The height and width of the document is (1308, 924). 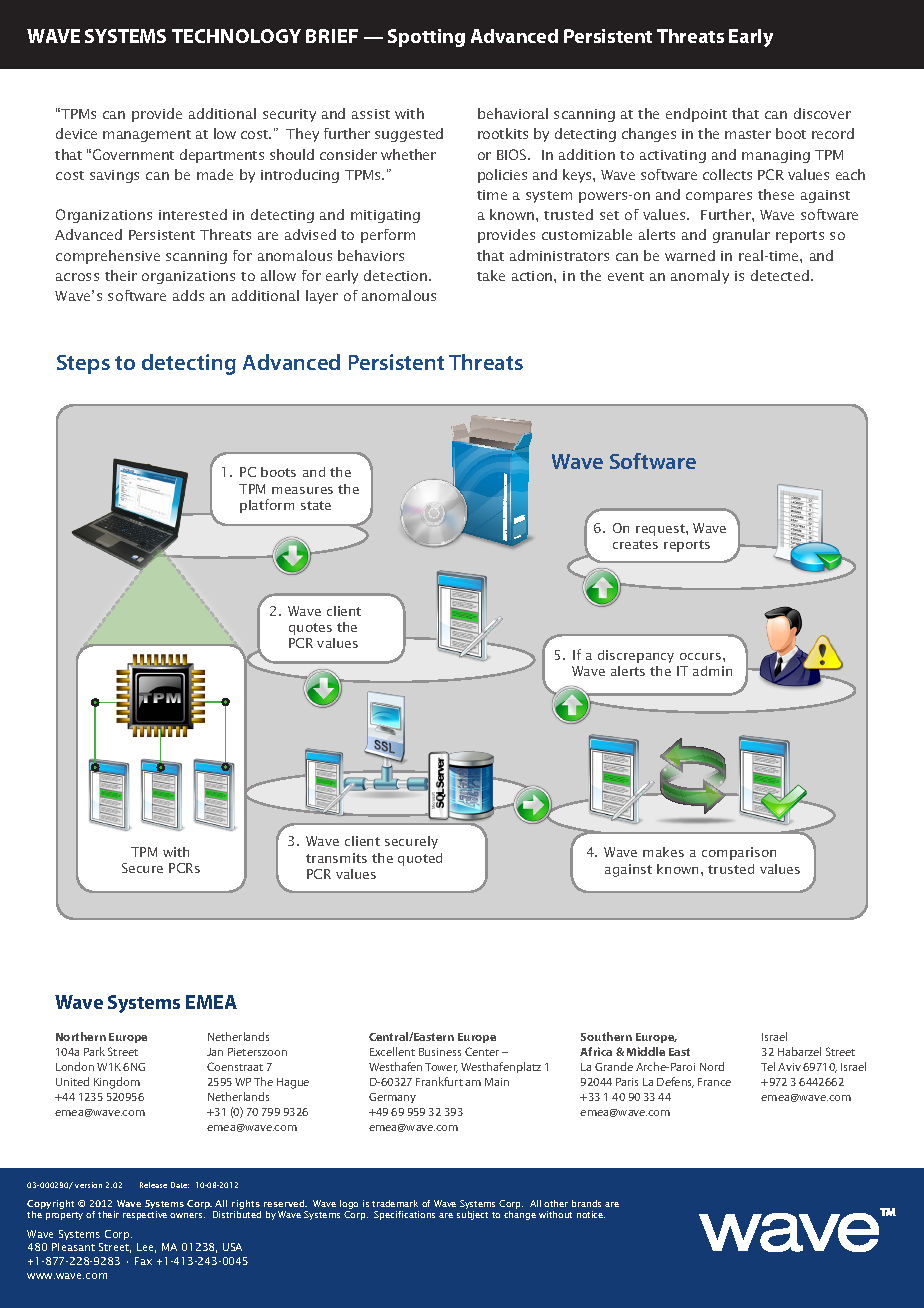 What do you see at coordinates (472, 1215) in the document?
I see `subject` at bounding box center [472, 1215].
